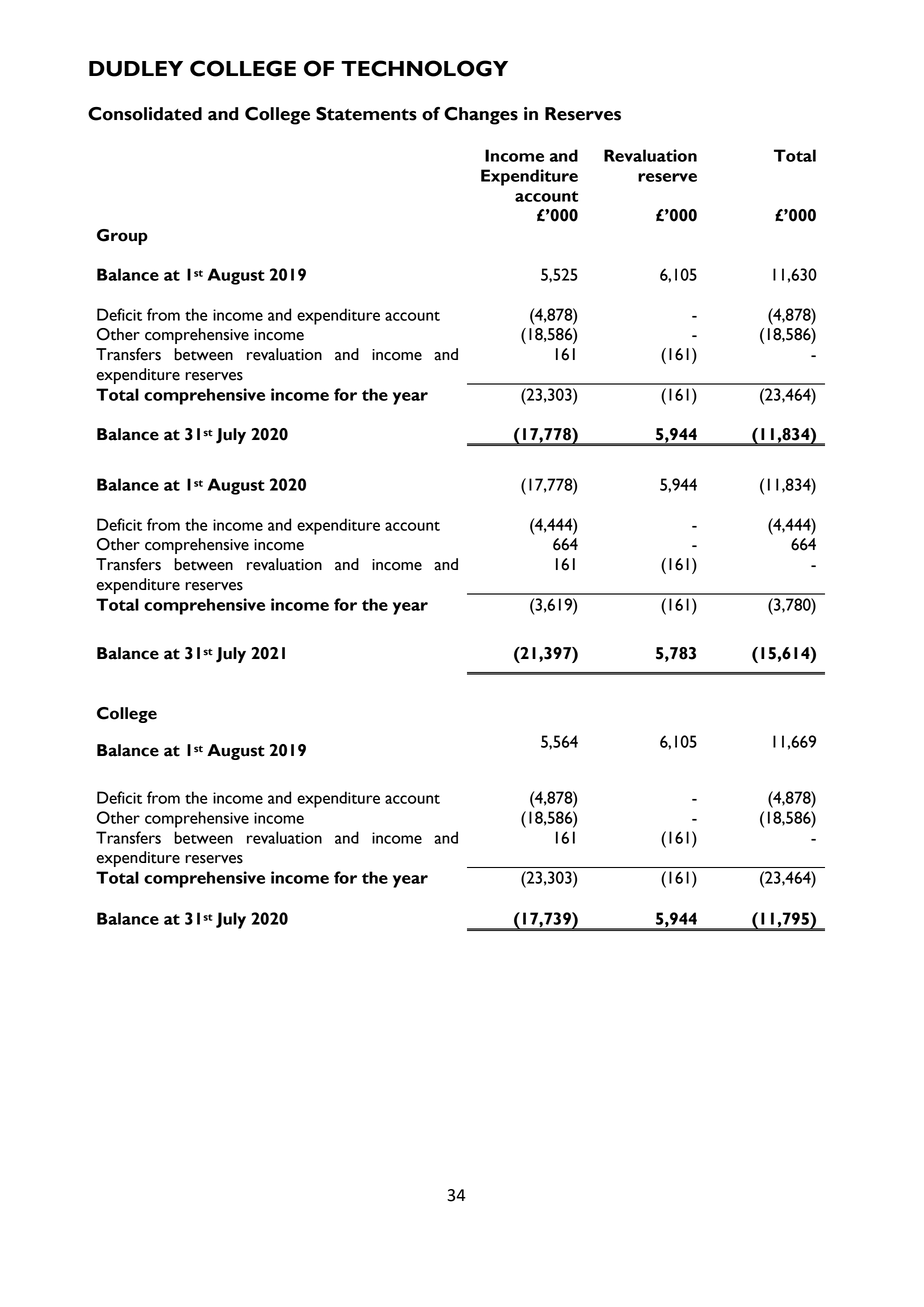  What do you see at coordinates (424, 68) in the page?
I see `TECHNOLOGY` at bounding box center [424, 68].
